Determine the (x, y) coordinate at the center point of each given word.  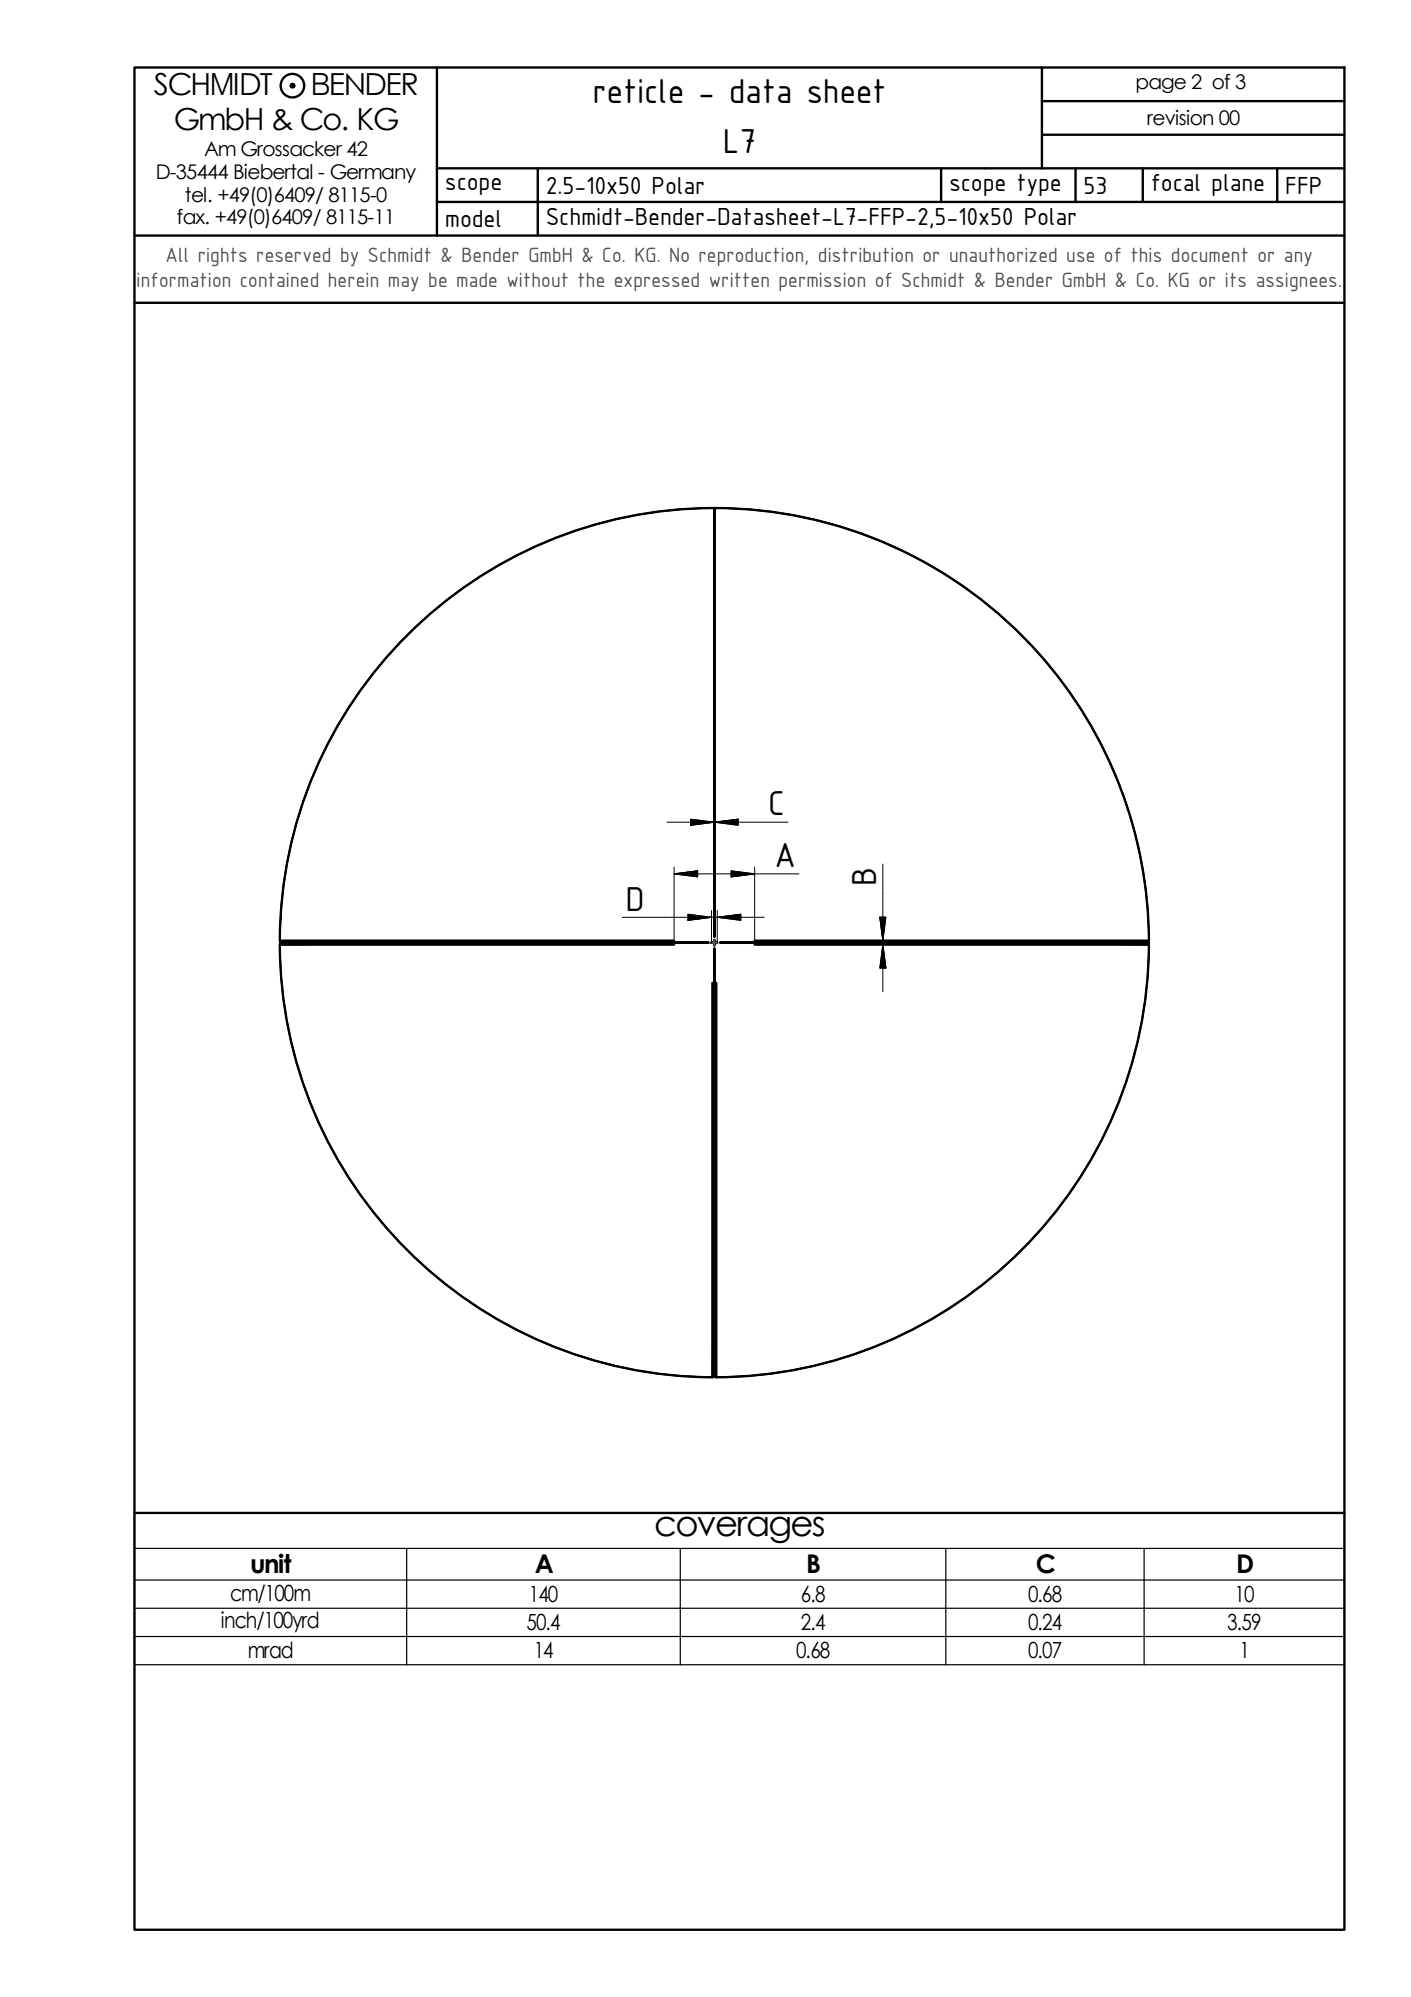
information (183, 279)
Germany (373, 173)
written (739, 280)
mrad (271, 1650)
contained (279, 280)
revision (1180, 118)
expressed (657, 282)
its (1236, 280)
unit (271, 1563)
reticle (638, 91)
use (1080, 257)
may (404, 284)
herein (353, 280)
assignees (1297, 282)
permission (822, 282)
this (1146, 255)
